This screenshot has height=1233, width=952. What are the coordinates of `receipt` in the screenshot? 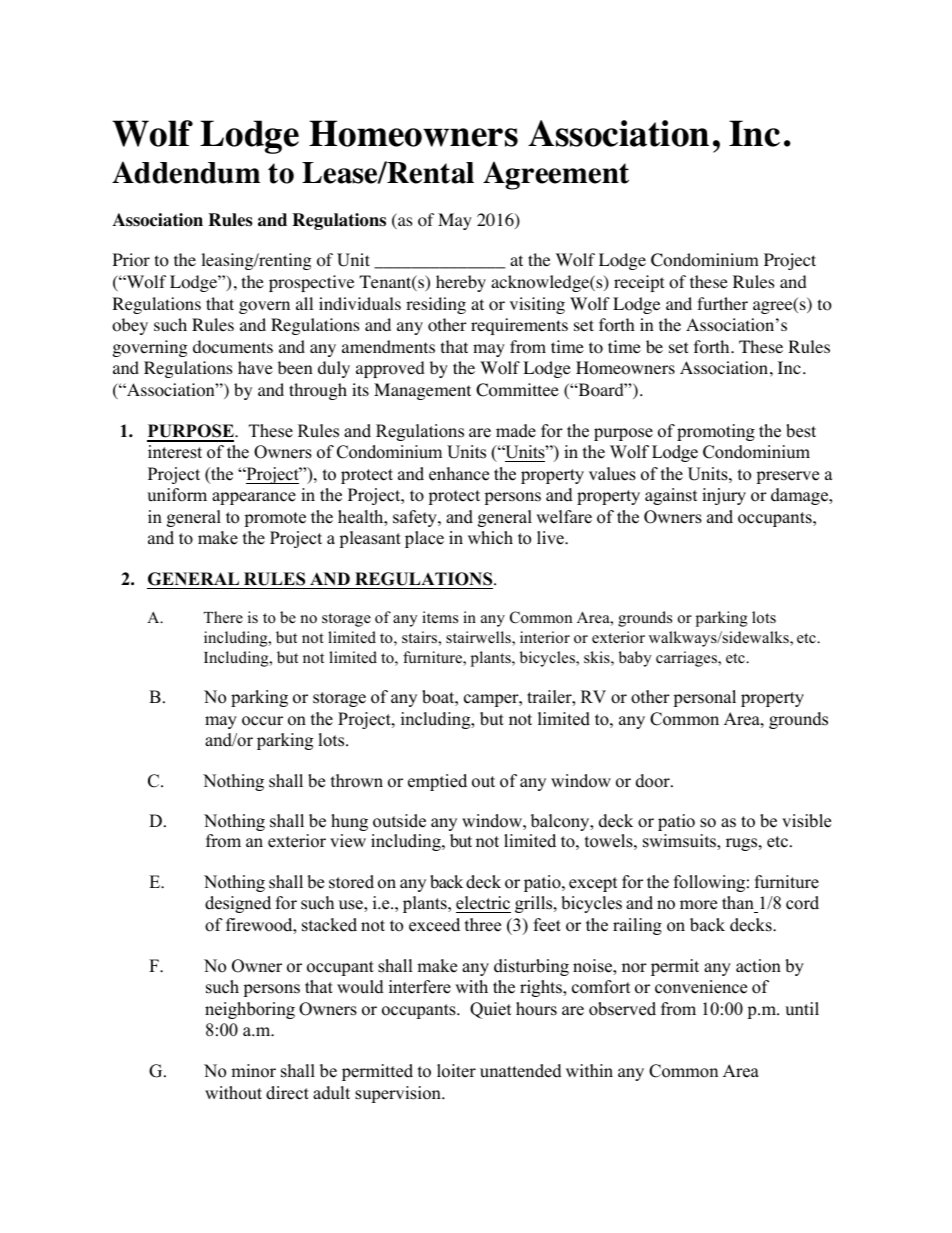 It's located at (639, 283).
